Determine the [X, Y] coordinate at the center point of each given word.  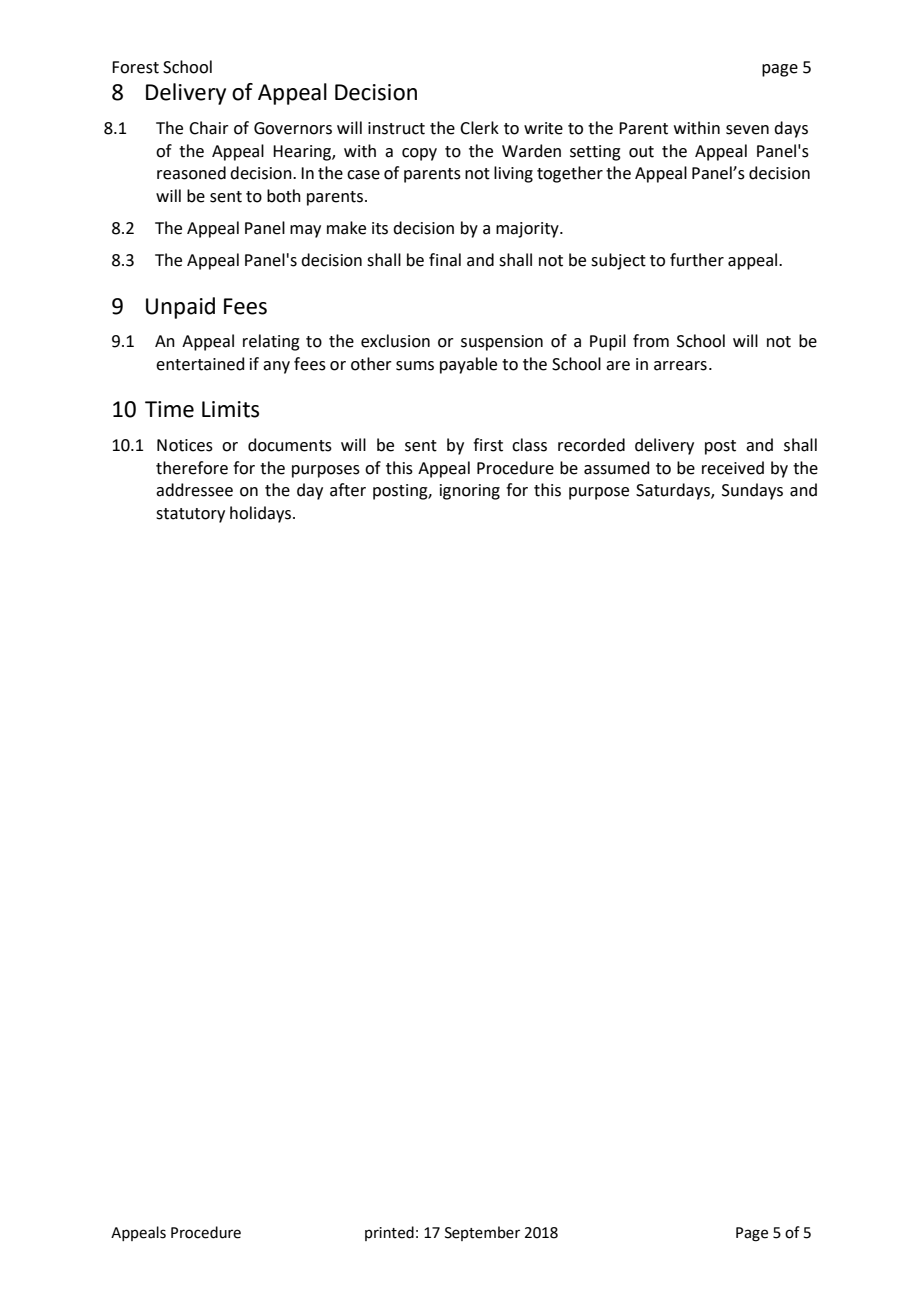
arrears [680, 366]
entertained [200, 364]
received [733, 468]
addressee [194, 490]
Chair [209, 128]
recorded [591, 445]
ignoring [470, 492]
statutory [190, 515]
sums [415, 366]
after [348, 490]
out [641, 152]
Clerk [479, 128]
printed [389, 1233]
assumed [616, 468]
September [482, 1233]
